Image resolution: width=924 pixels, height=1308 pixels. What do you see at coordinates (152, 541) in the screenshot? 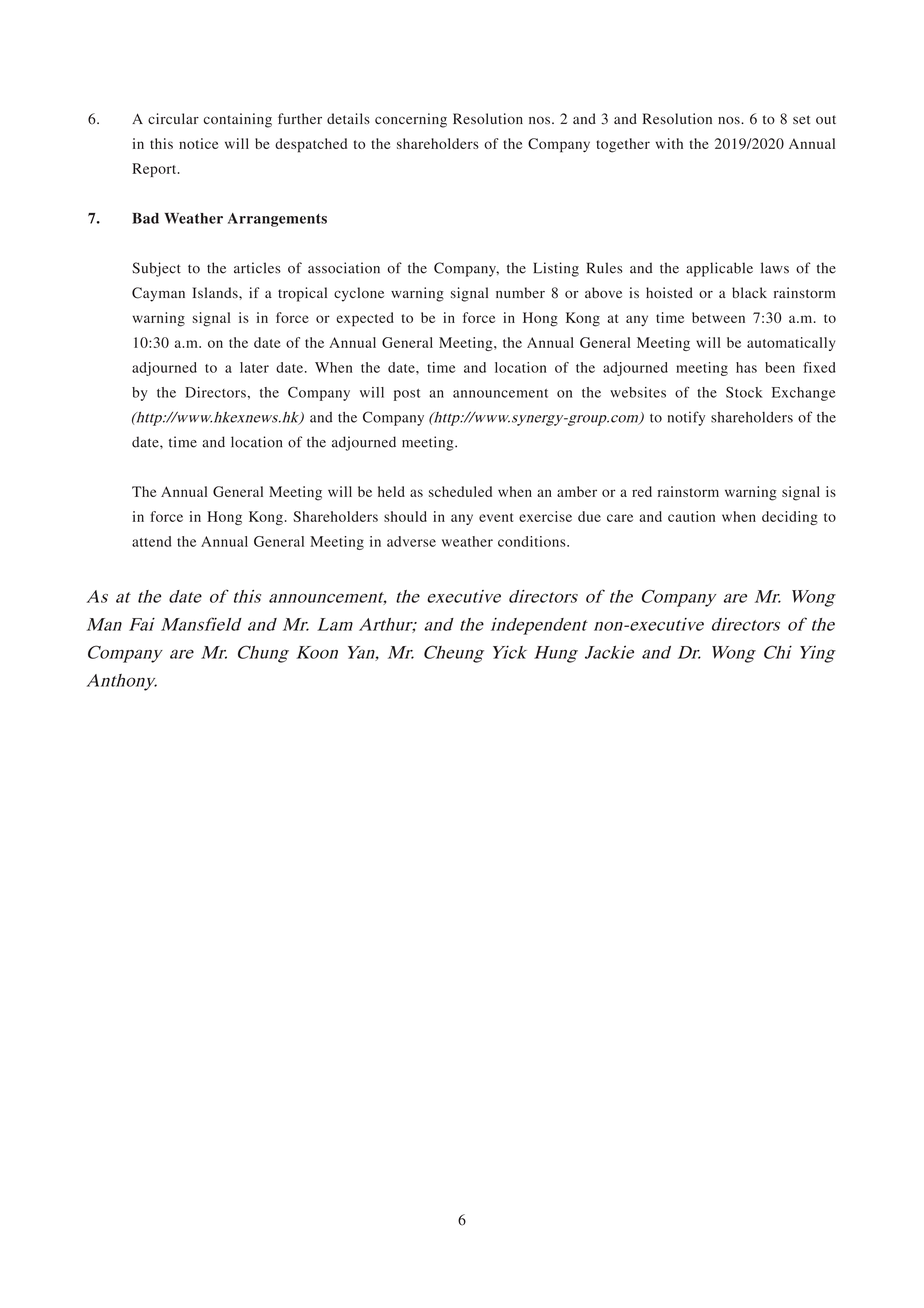
I see `attend` at bounding box center [152, 541].
